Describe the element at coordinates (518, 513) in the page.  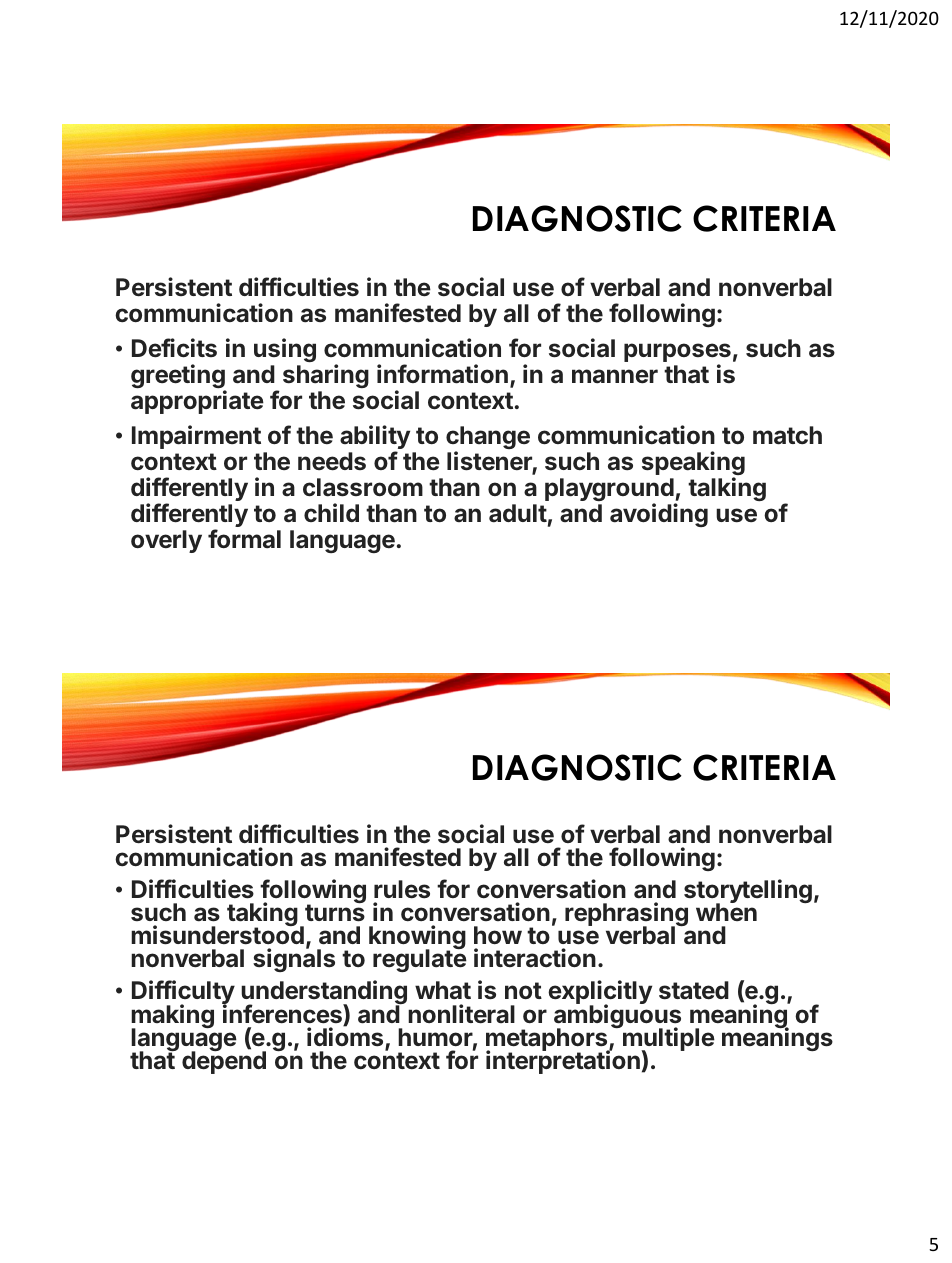
I see `adult` at that location.
